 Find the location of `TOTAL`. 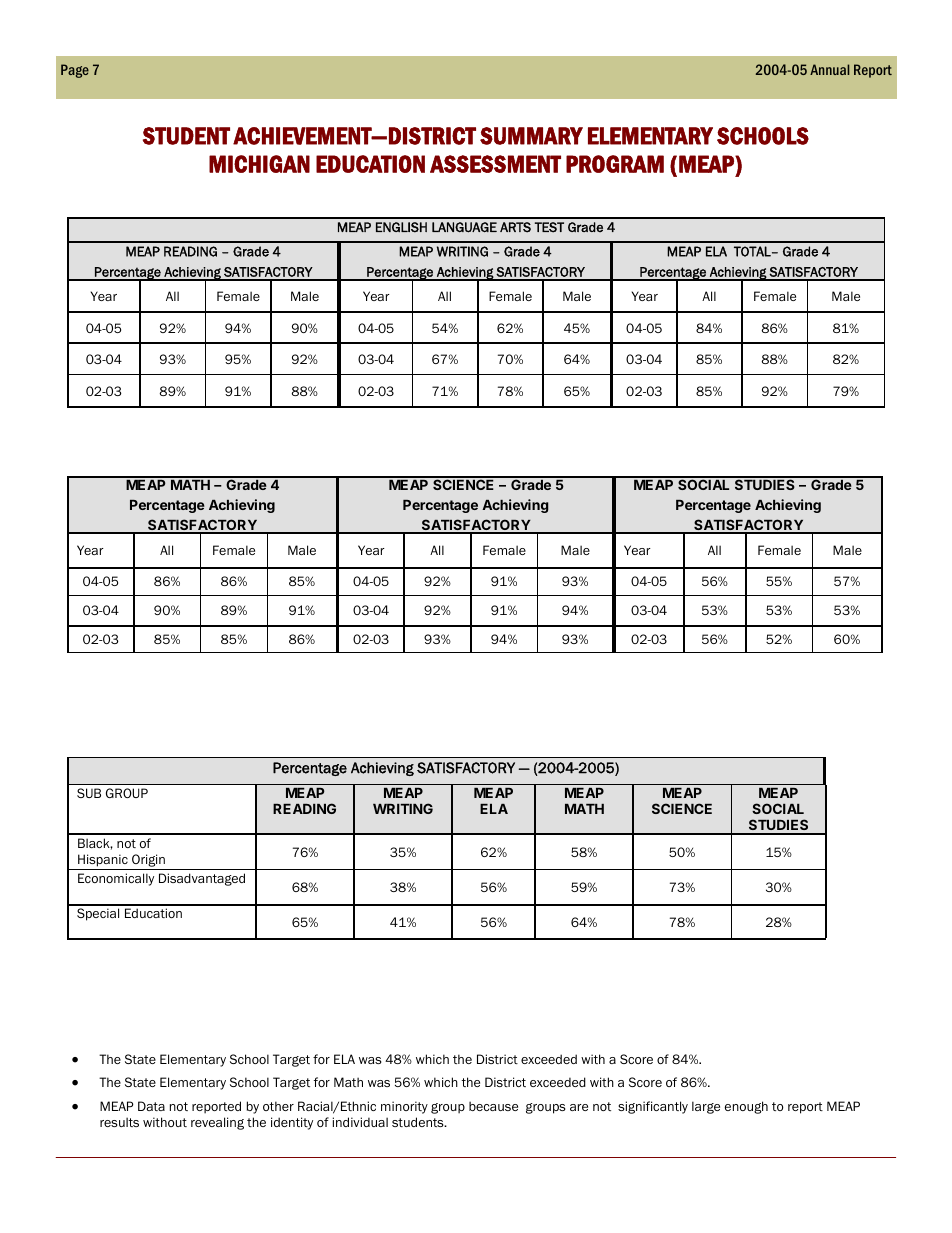

TOTAL is located at coordinates (753, 251).
